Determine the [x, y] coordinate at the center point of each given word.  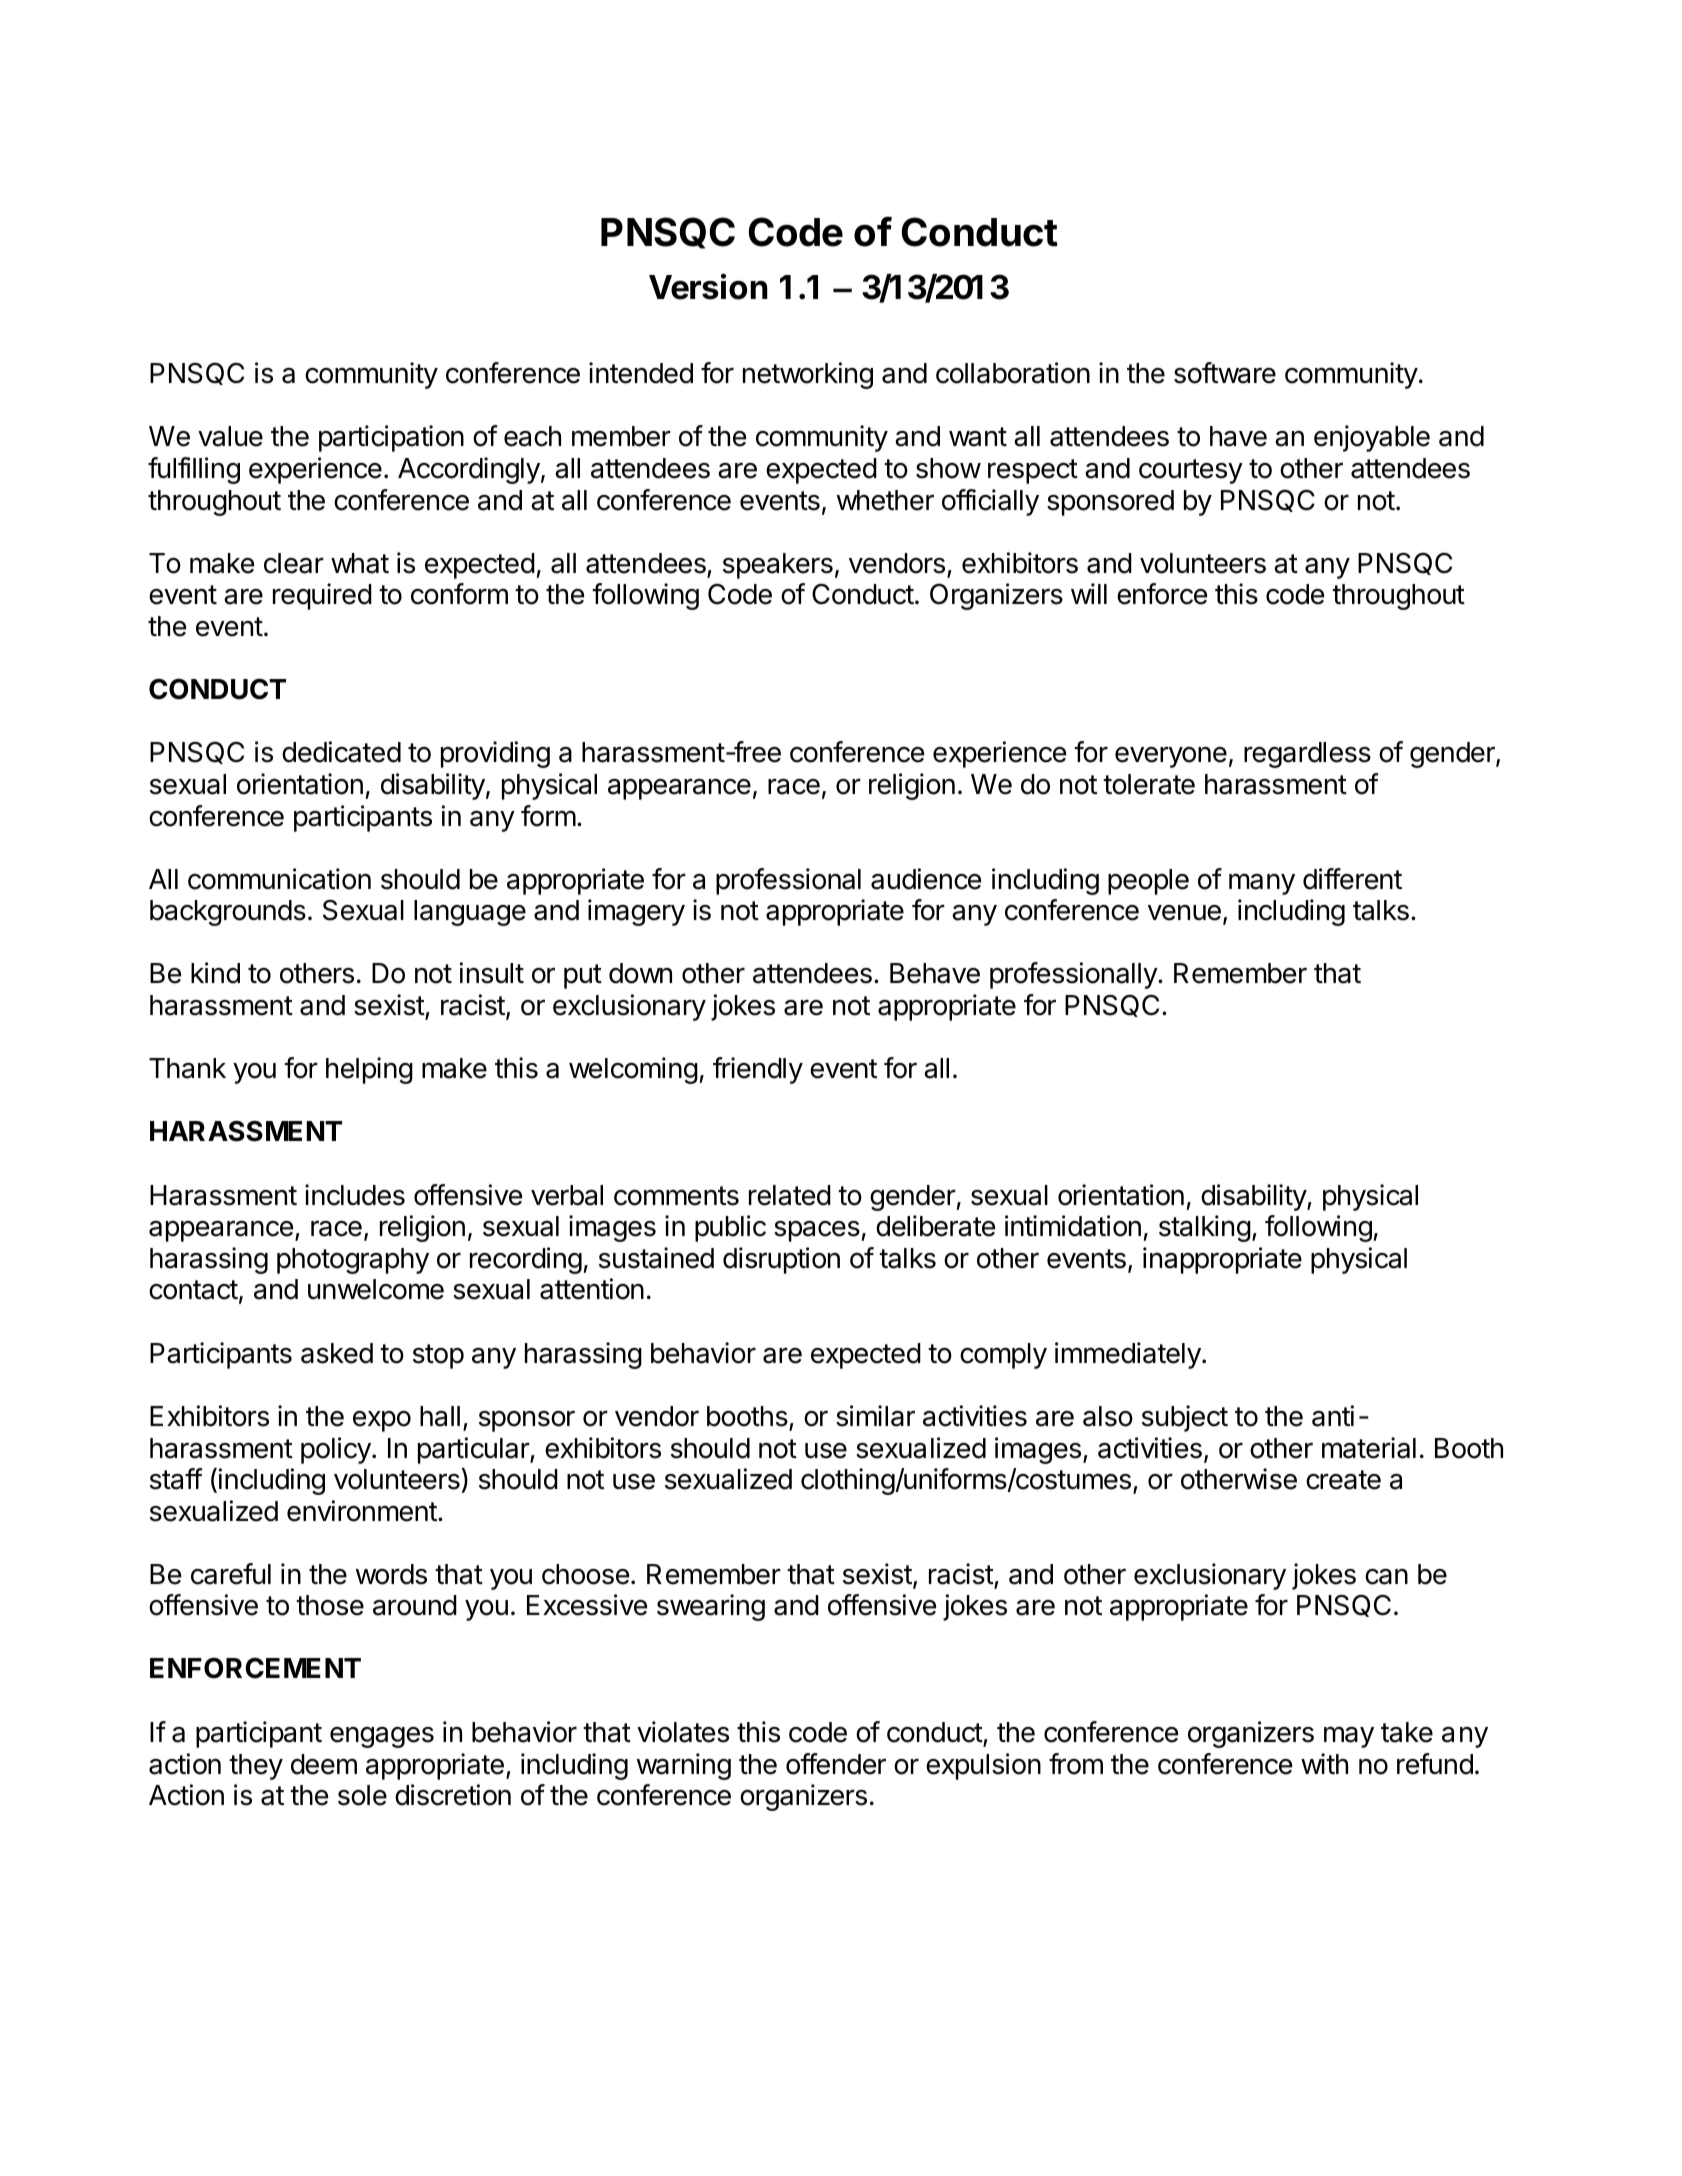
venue [1184, 913]
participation [391, 438]
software [1225, 373]
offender [836, 1764]
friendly [758, 1070]
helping [369, 1070]
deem [324, 1764]
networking [808, 375]
